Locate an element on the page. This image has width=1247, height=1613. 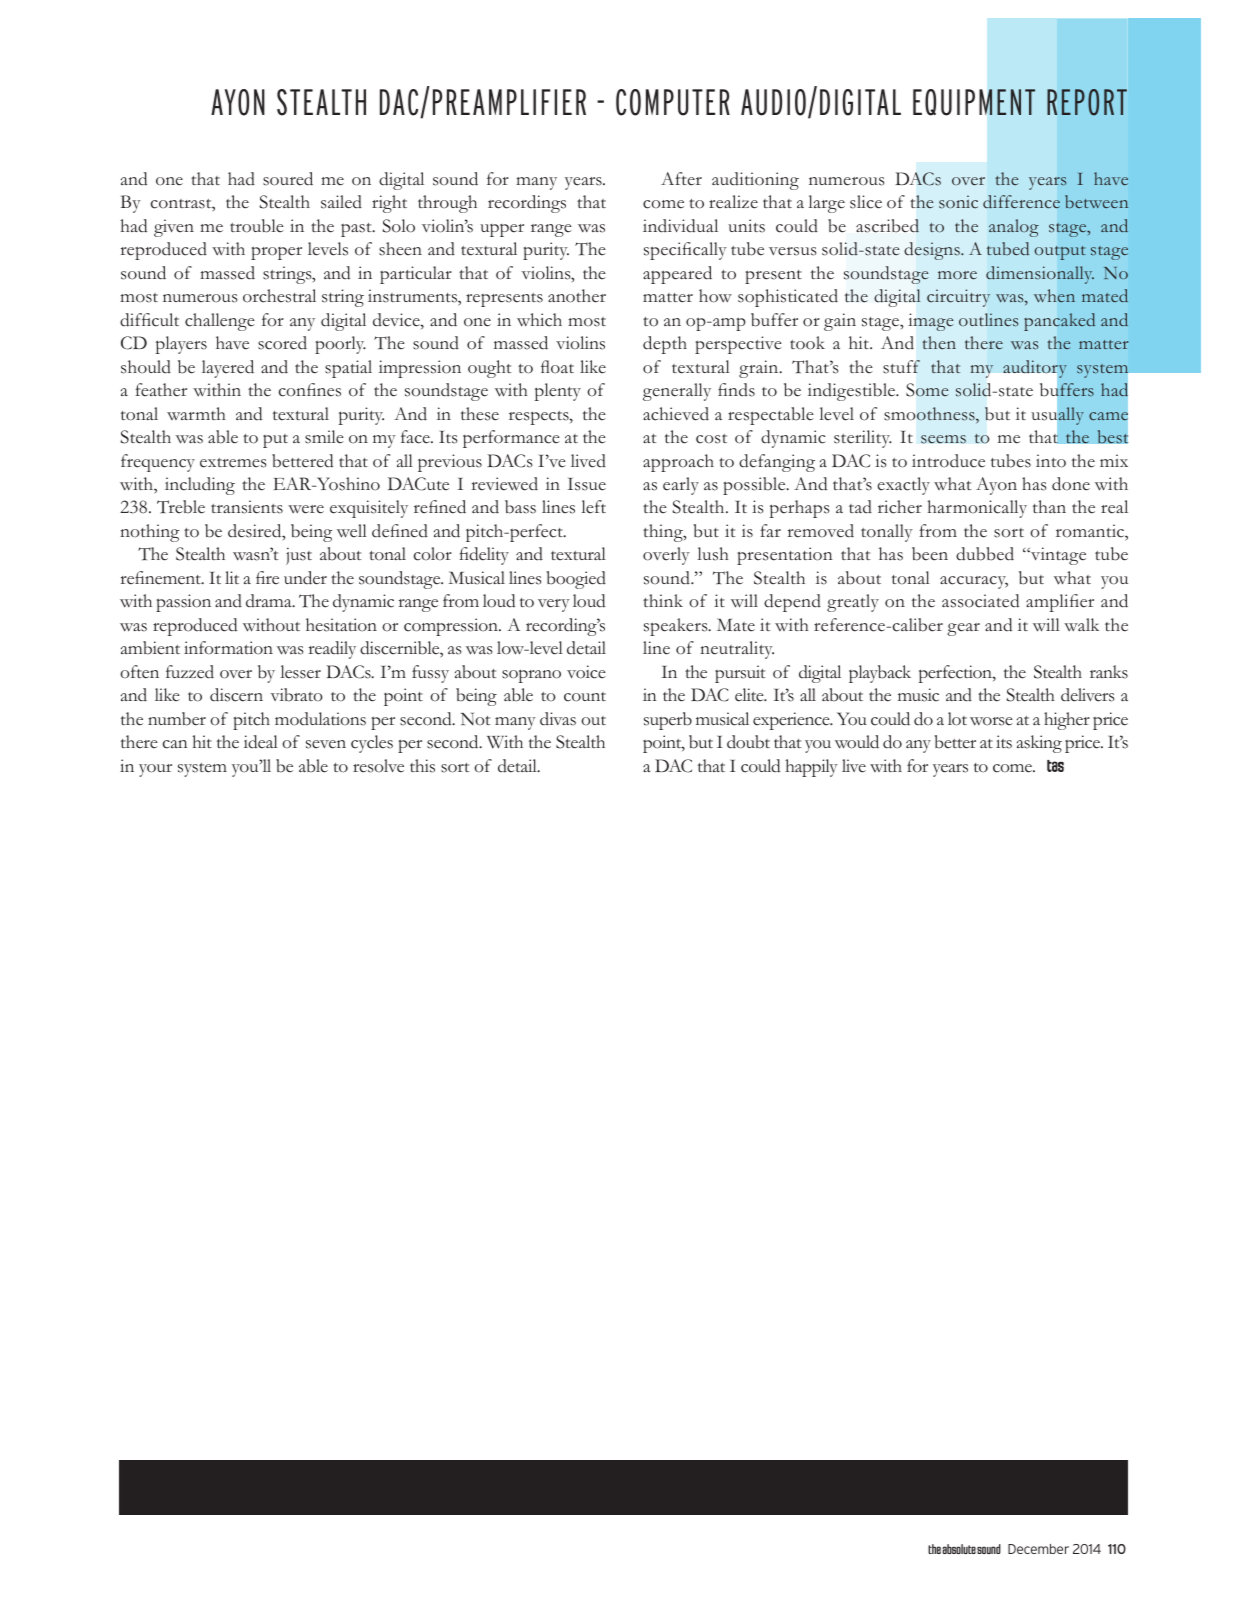
absolute is located at coordinates (959, 1549).
